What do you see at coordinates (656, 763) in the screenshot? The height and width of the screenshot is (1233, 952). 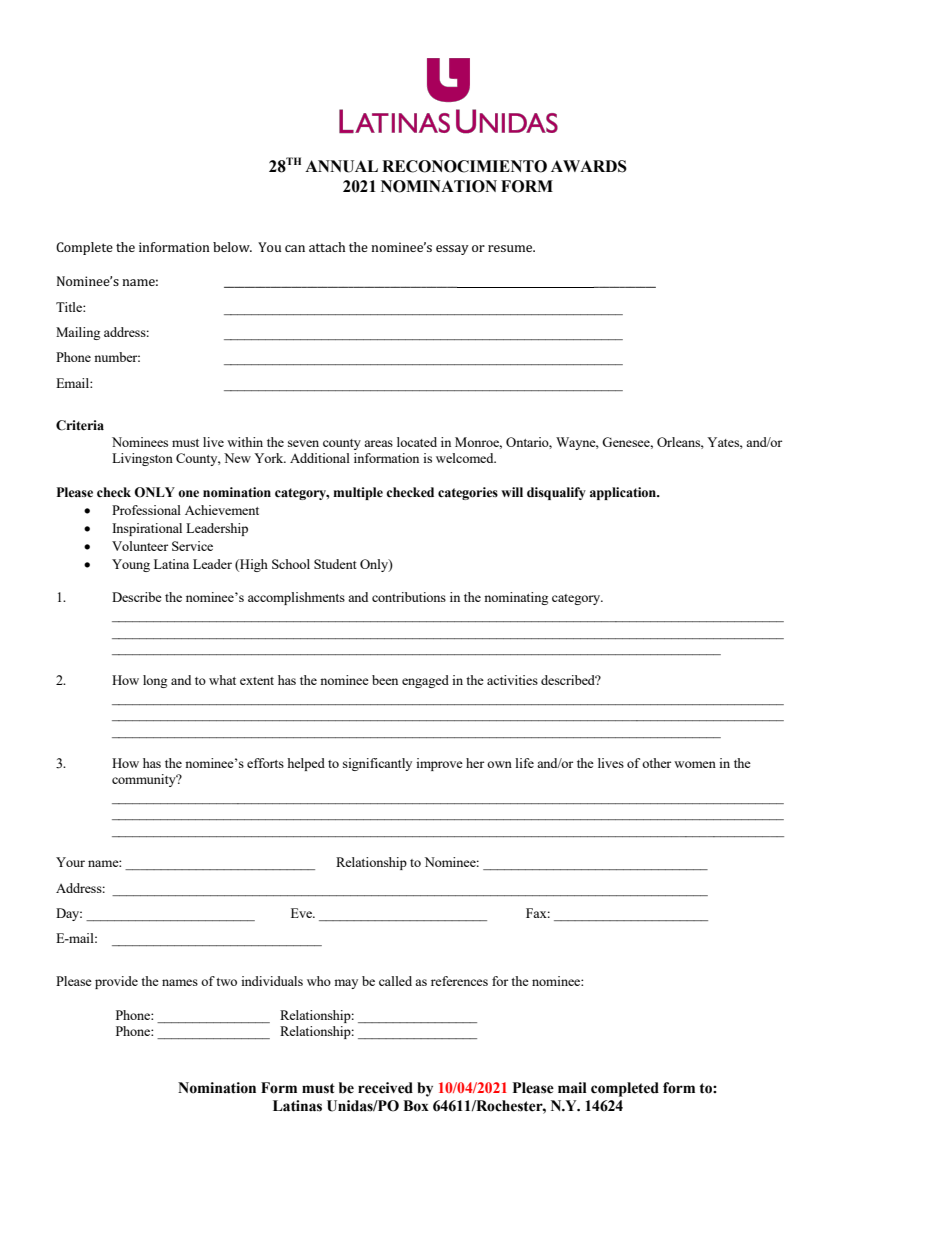 I see `other` at bounding box center [656, 763].
